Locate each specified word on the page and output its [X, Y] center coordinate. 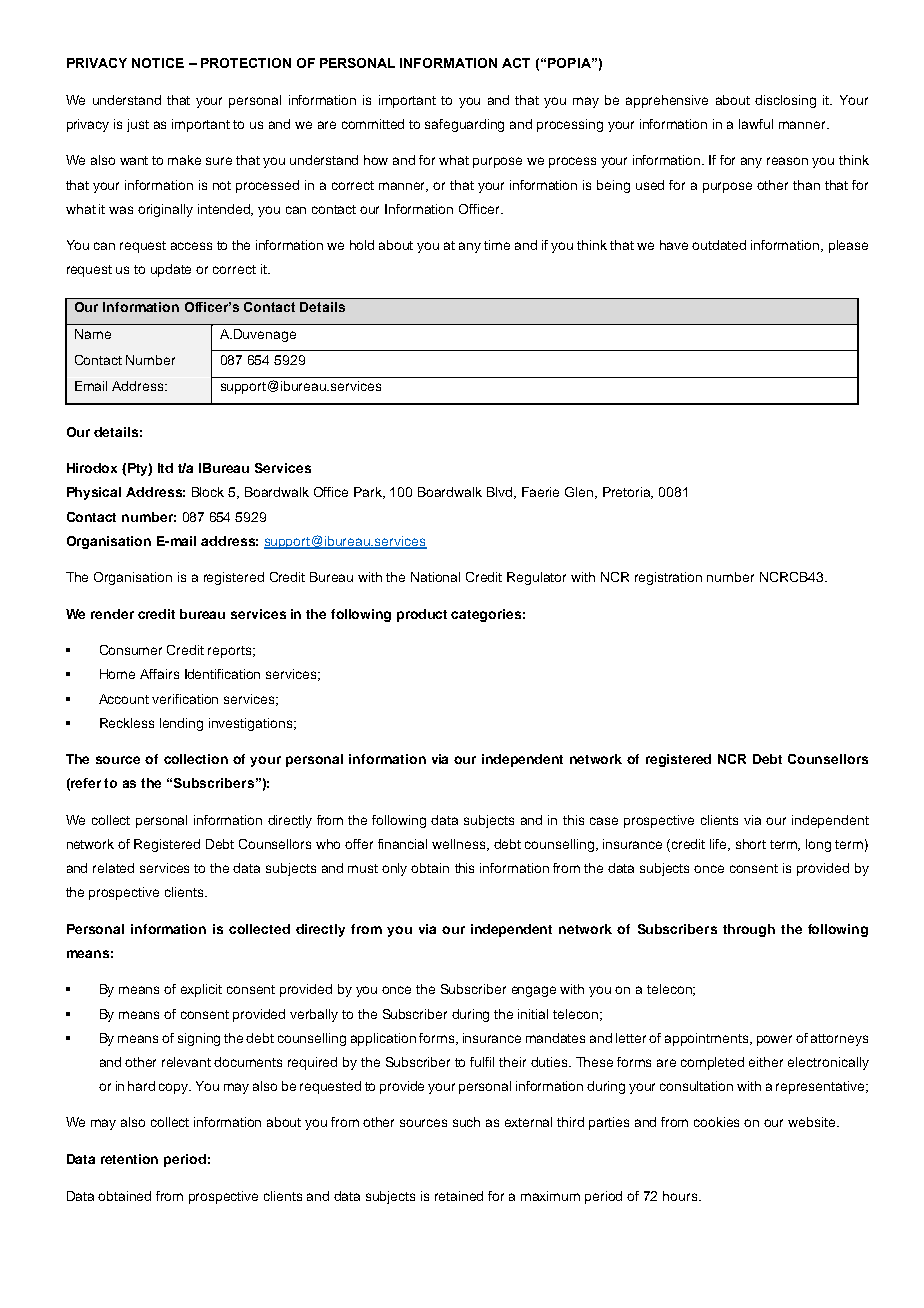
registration [668, 578]
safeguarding [464, 125]
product [422, 615]
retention [129, 1159]
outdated [719, 245]
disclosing [785, 101]
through [749, 930]
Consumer [131, 650]
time [497, 245]
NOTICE [158, 63]
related [113, 868]
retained [459, 1196]
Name [93, 334]
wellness [460, 845]
